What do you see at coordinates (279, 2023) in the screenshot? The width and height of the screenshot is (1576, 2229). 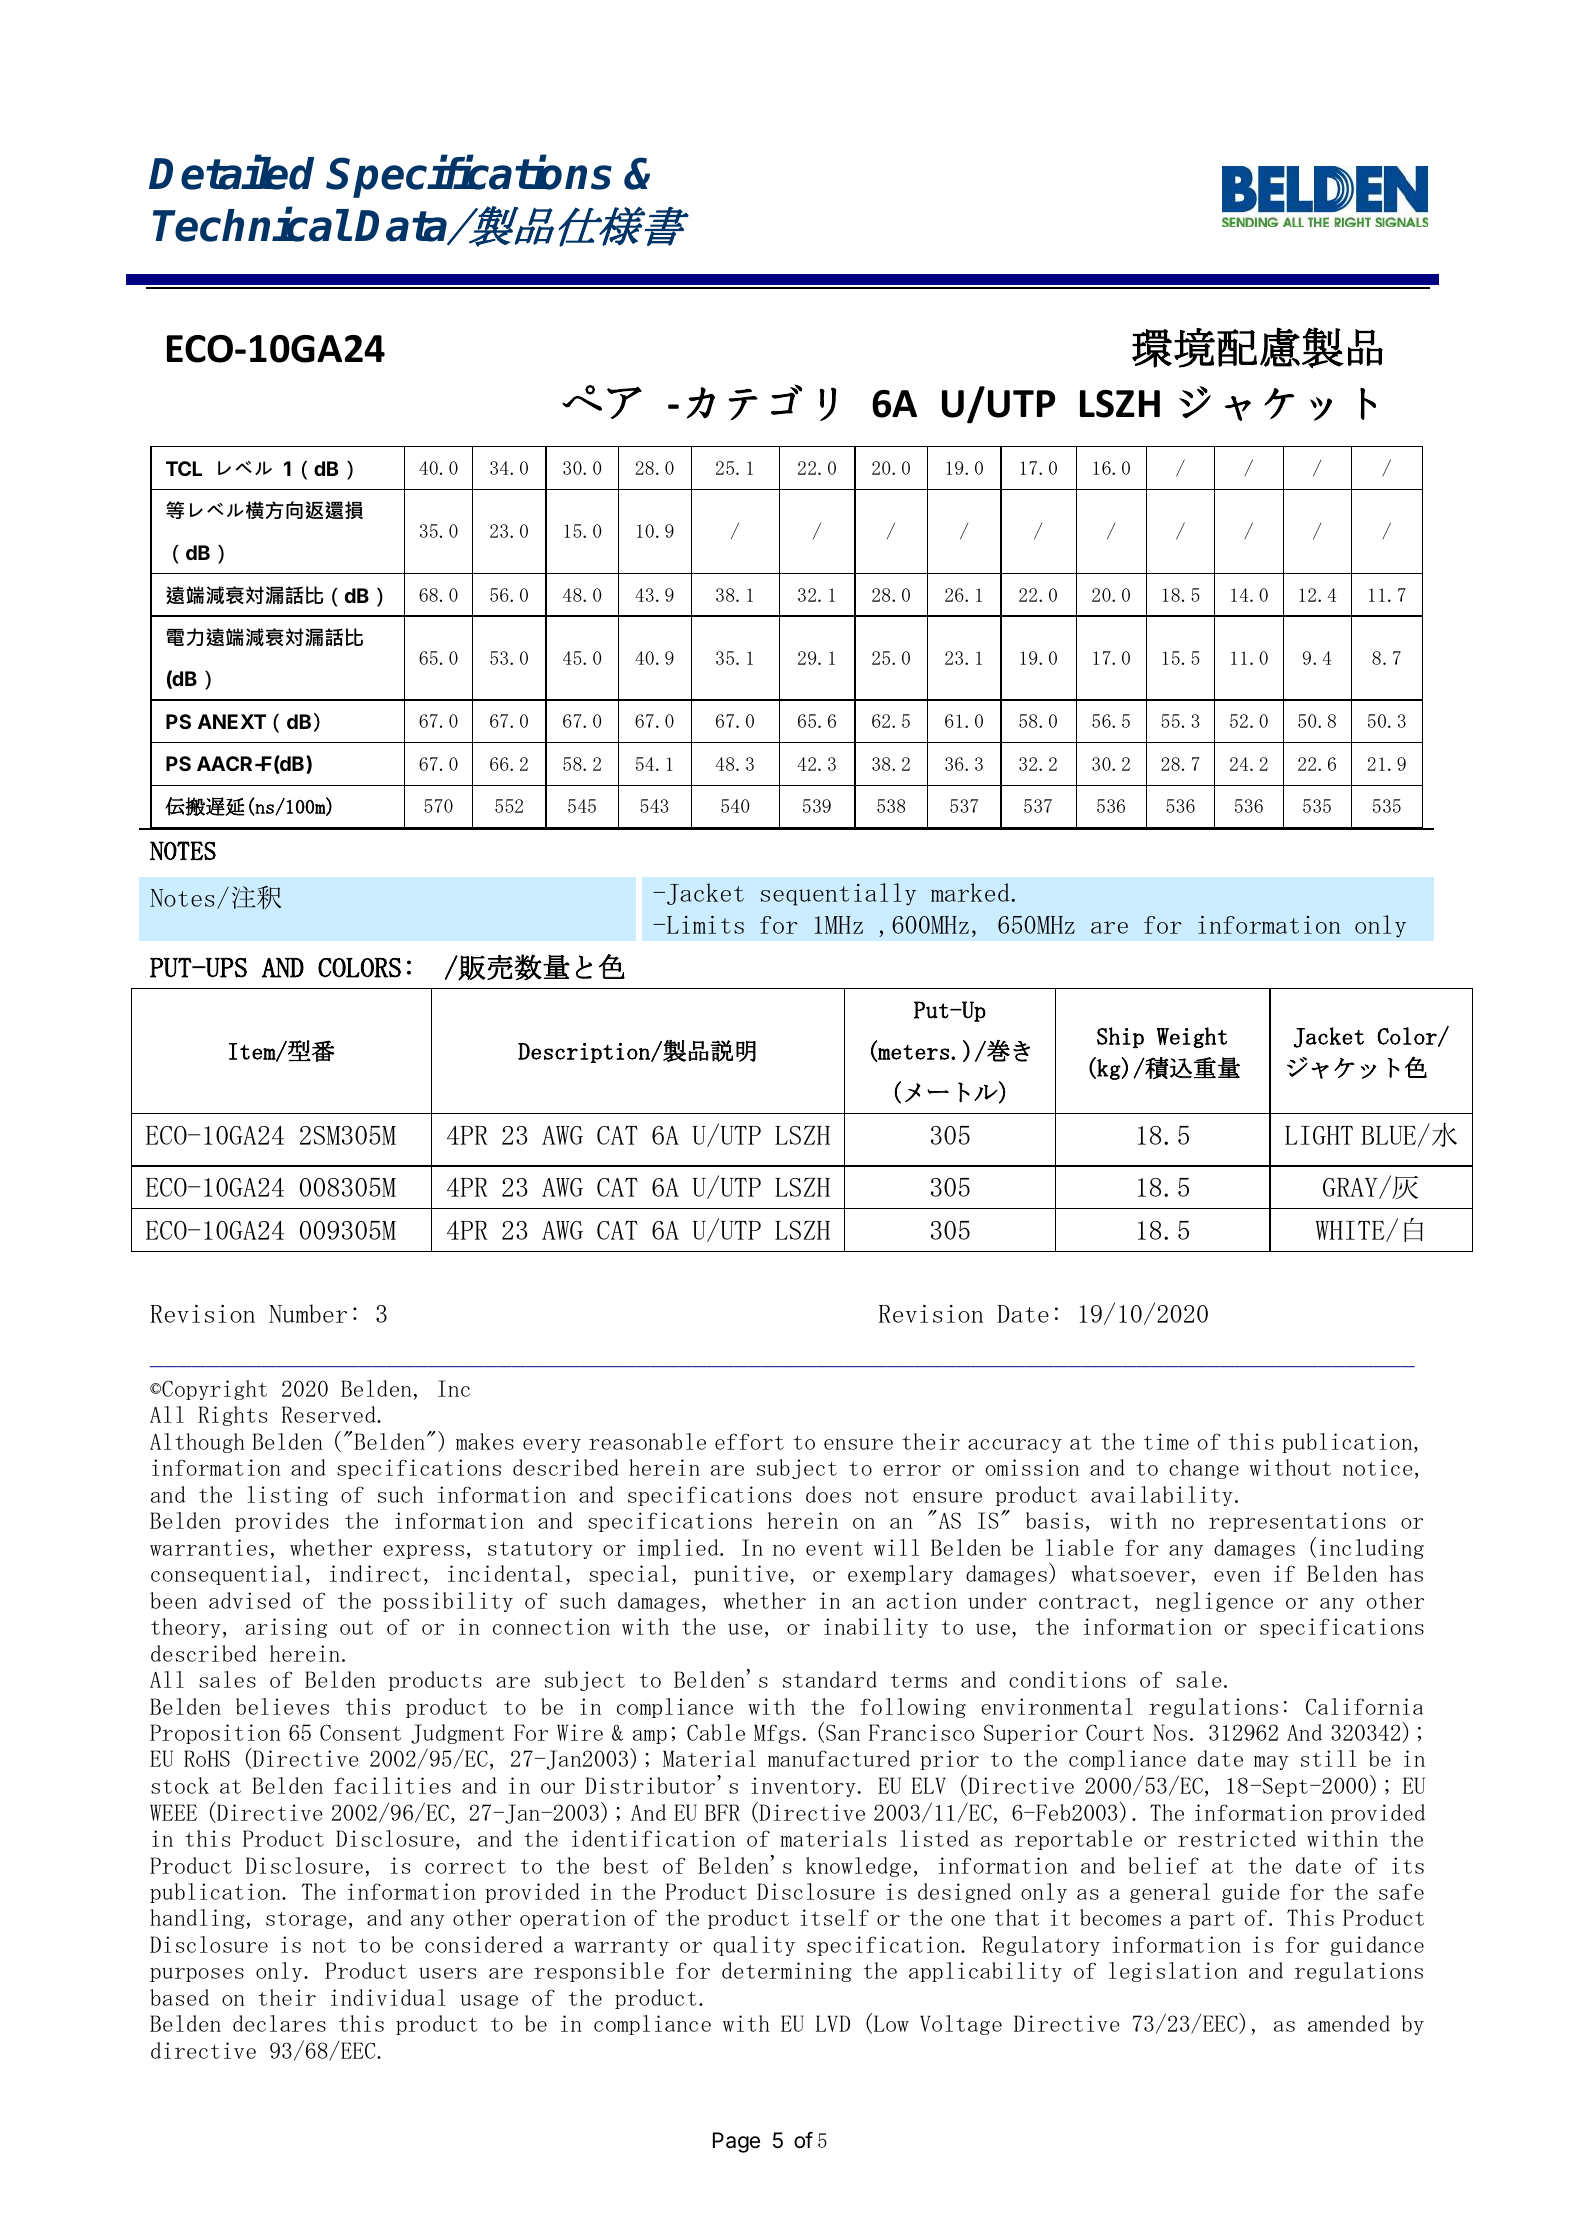 I see `declares` at bounding box center [279, 2023].
